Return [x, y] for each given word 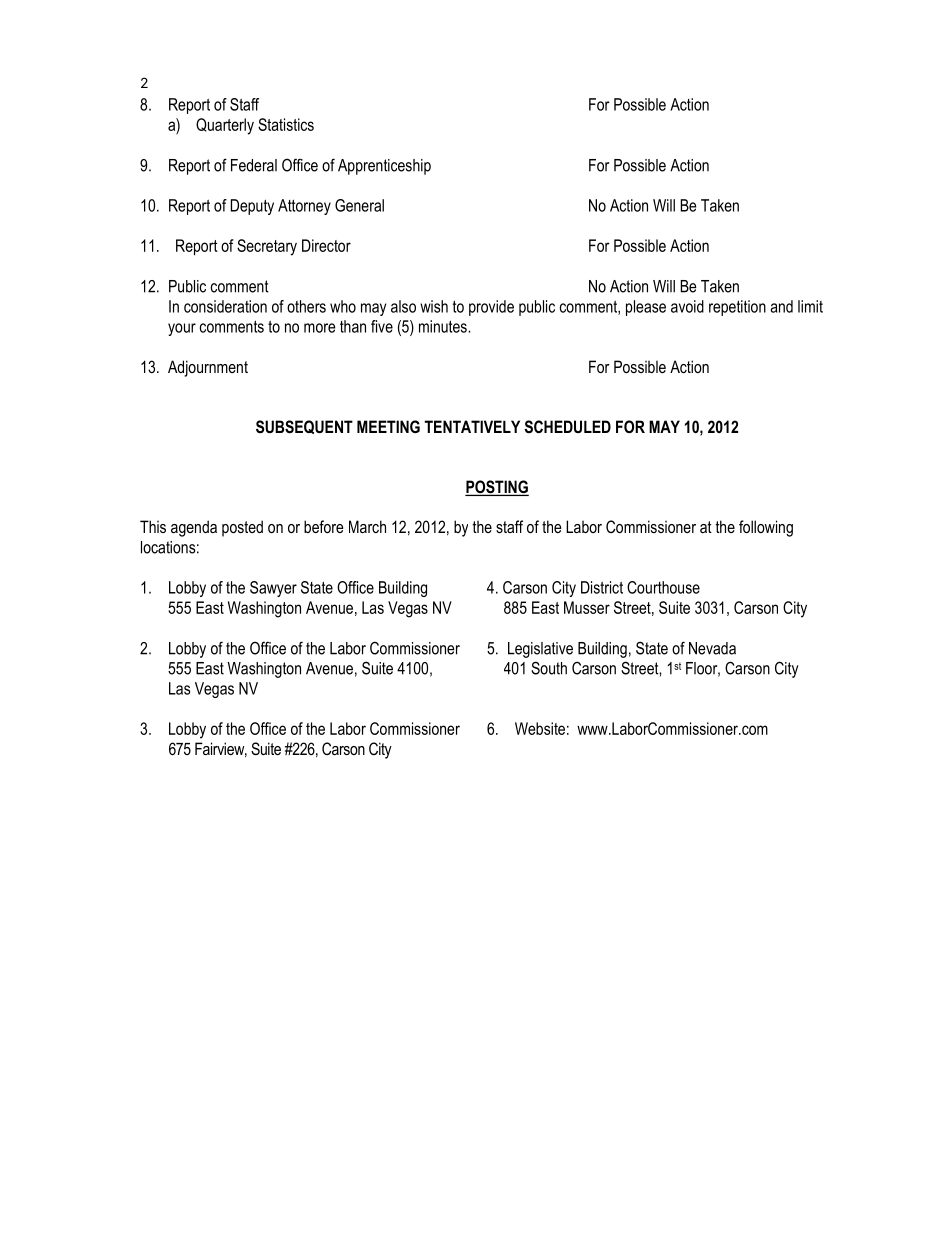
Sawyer [273, 589]
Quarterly [225, 126]
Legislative [540, 650]
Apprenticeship [384, 167]
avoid [687, 306]
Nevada [712, 648]
